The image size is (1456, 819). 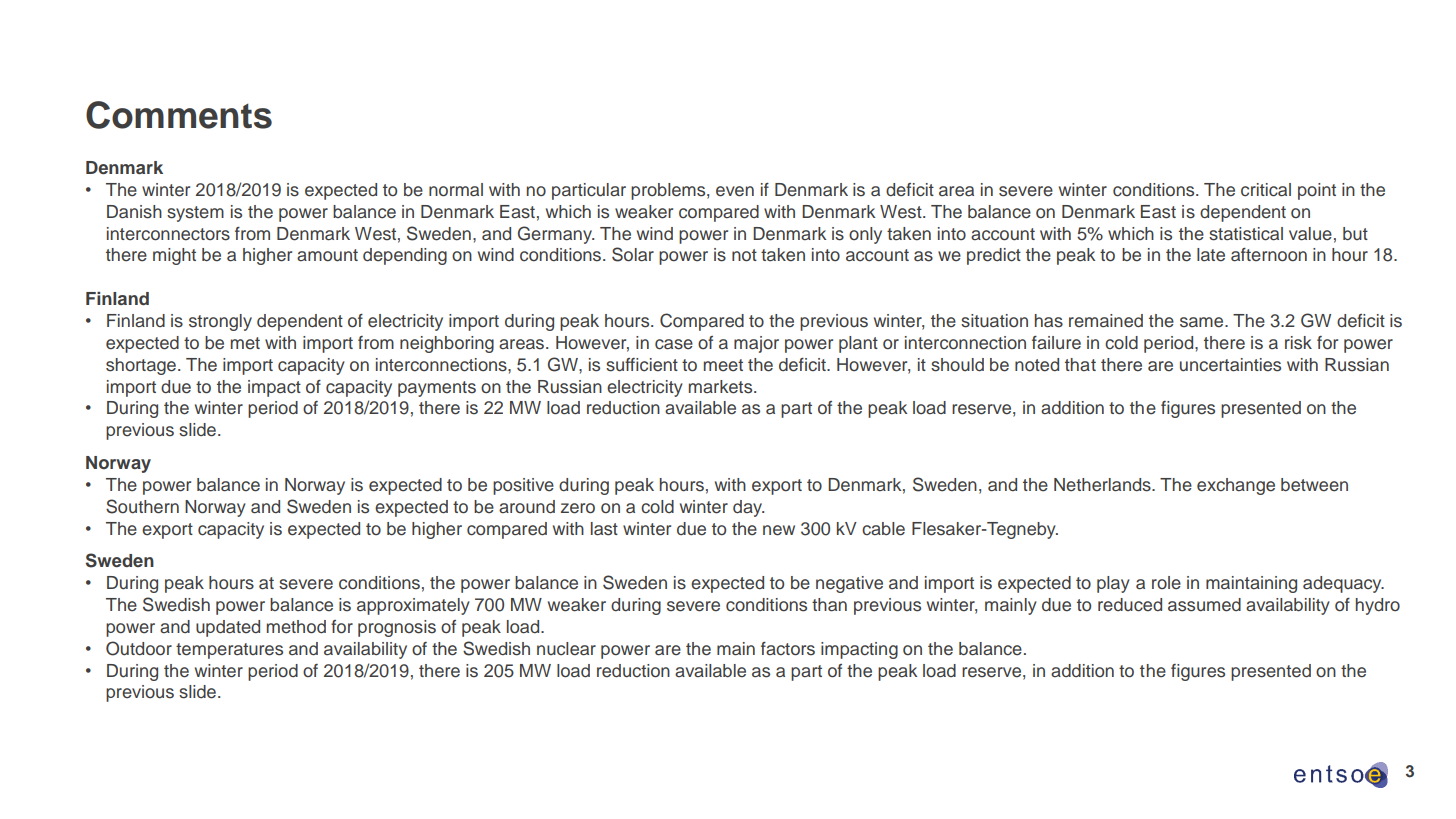 What do you see at coordinates (788, 649) in the image?
I see `factors` at bounding box center [788, 649].
